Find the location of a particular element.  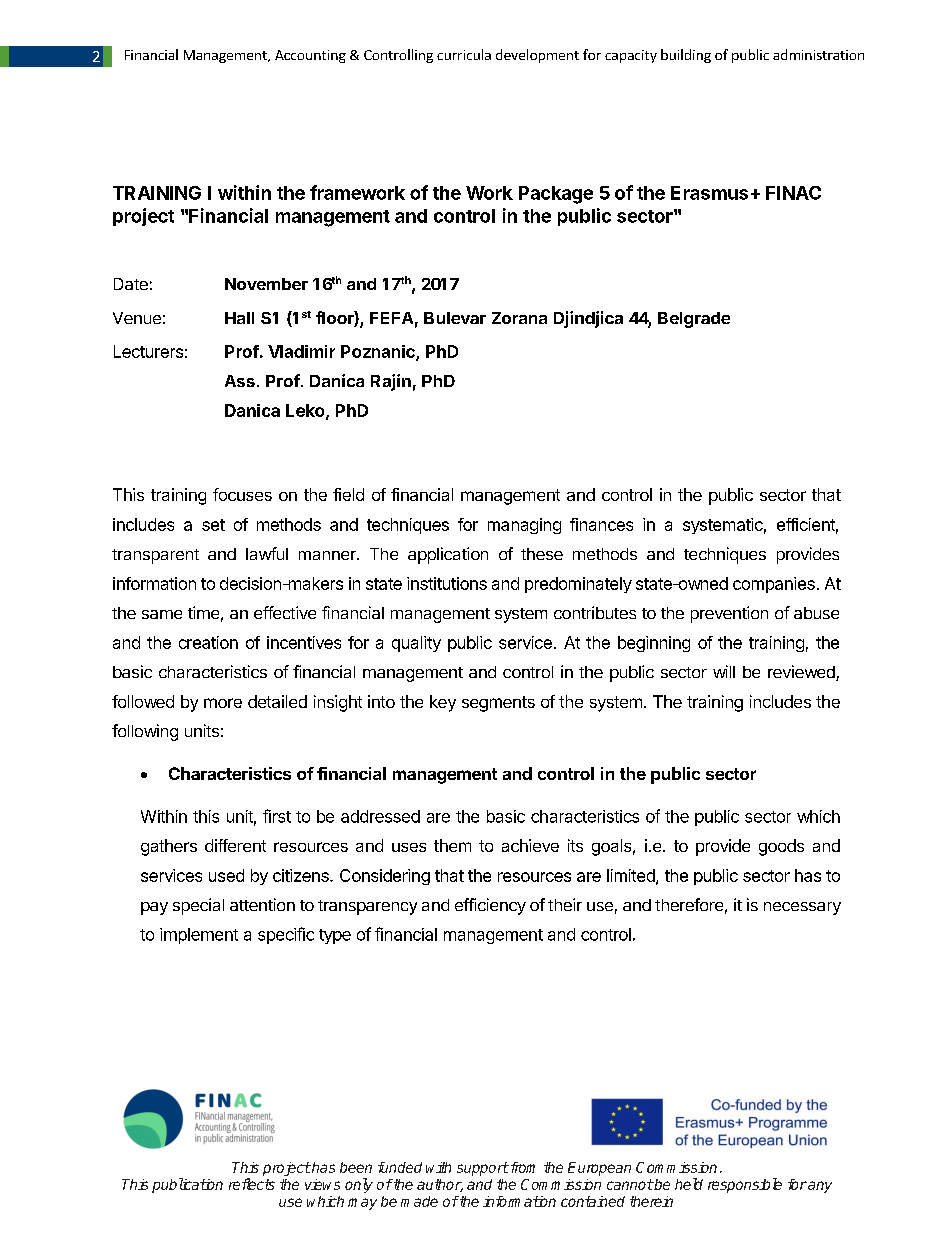

curricula is located at coordinates (464, 54).
